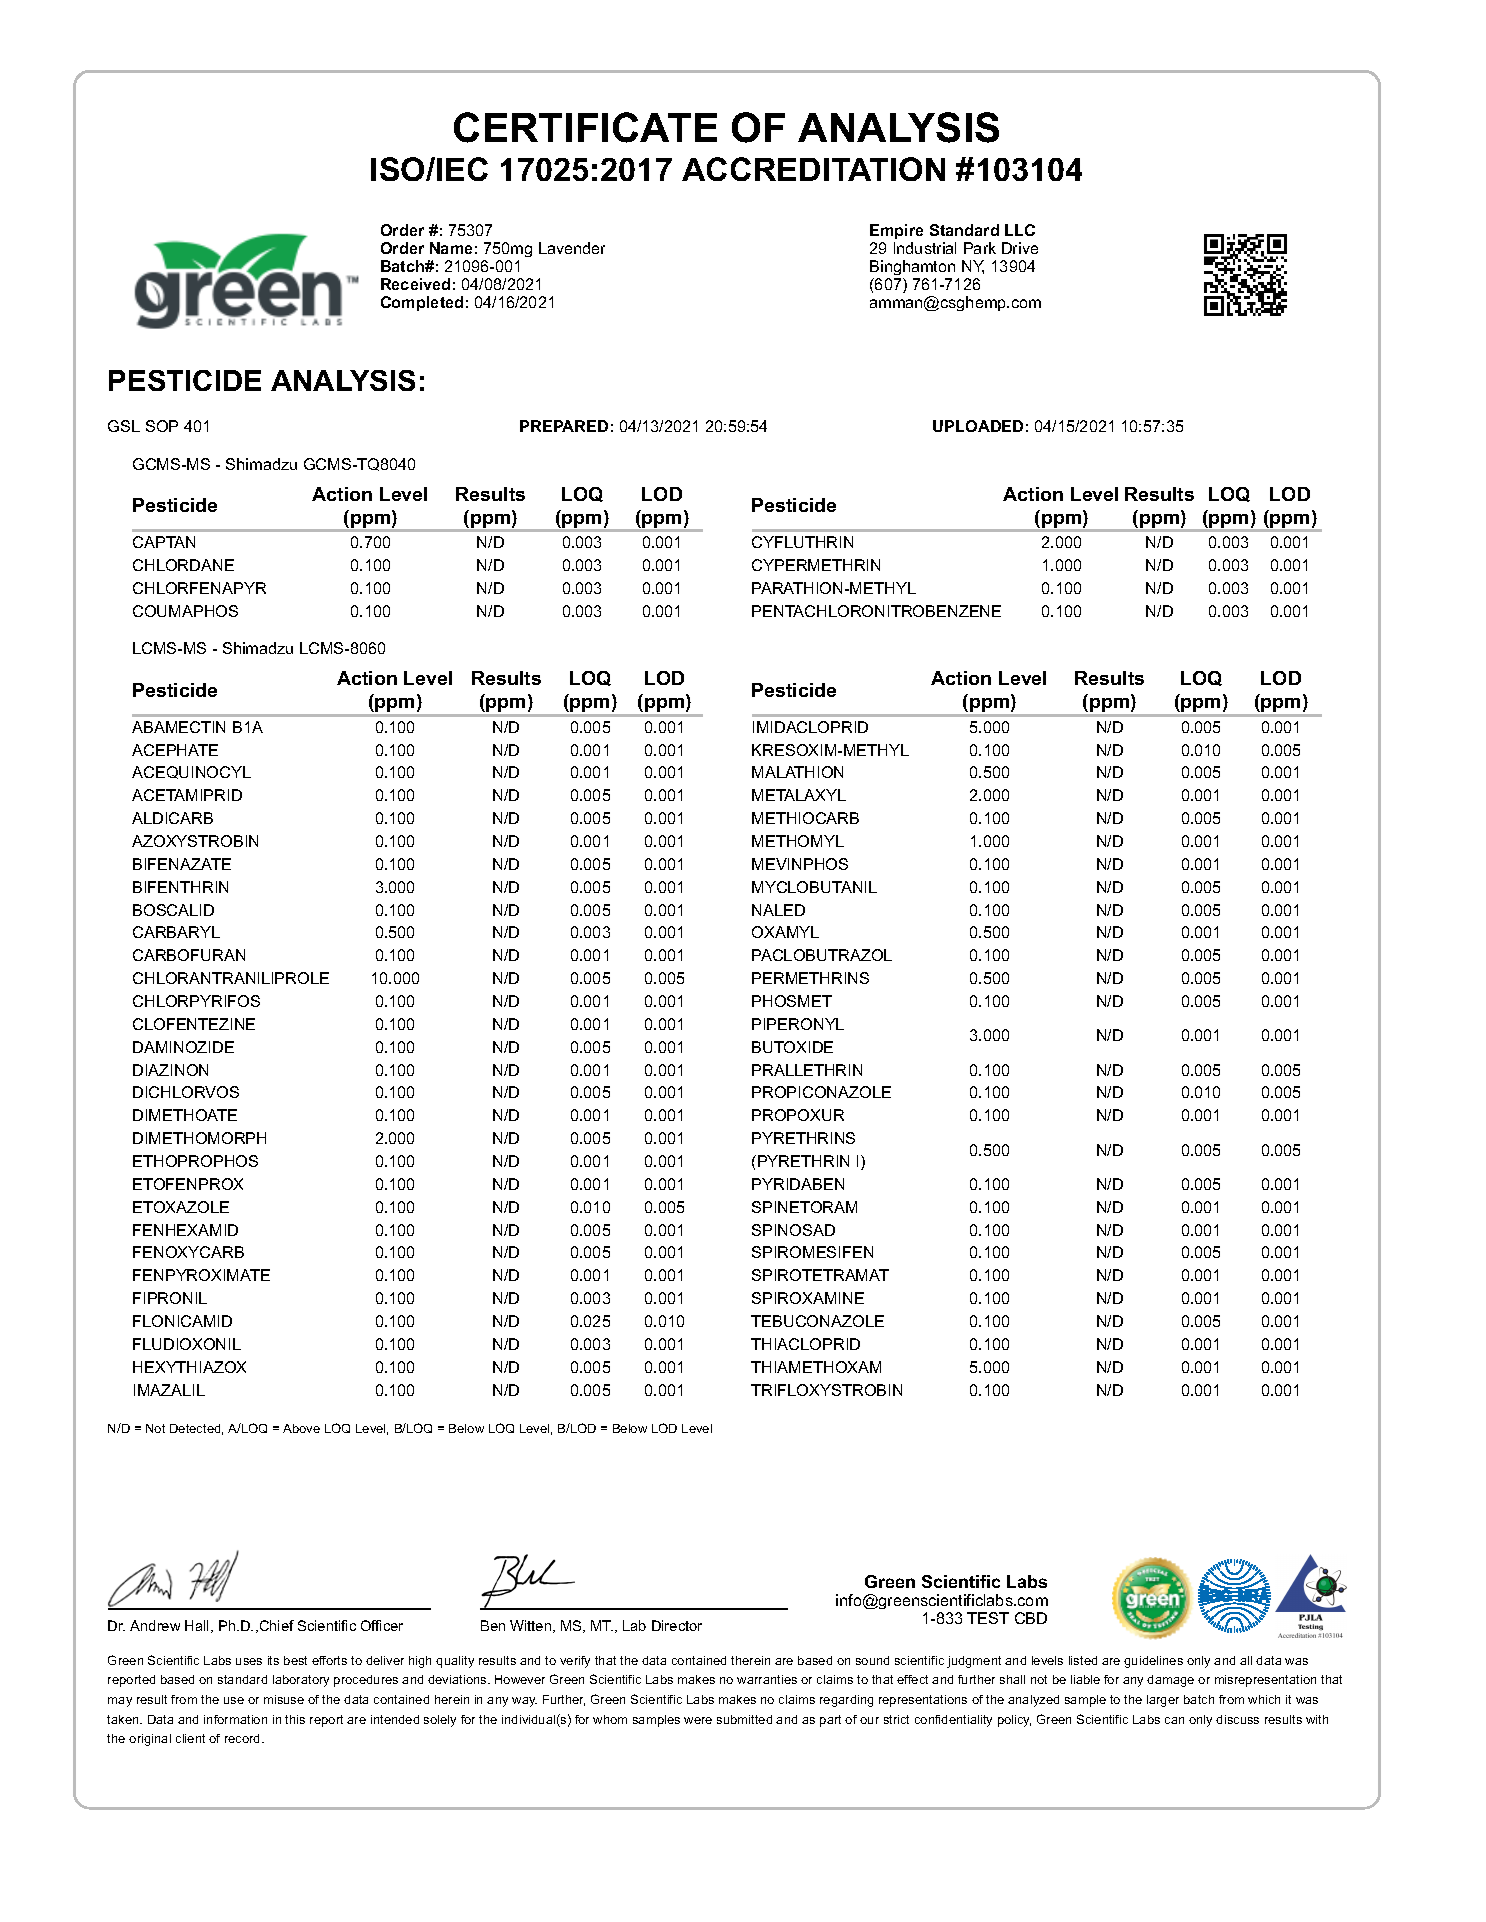 Image resolution: width=1486 pixels, height=1922 pixels. Describe the element at coordinates (793, 1230) in the screenshot. I see `SPINOSAD` at that location.
